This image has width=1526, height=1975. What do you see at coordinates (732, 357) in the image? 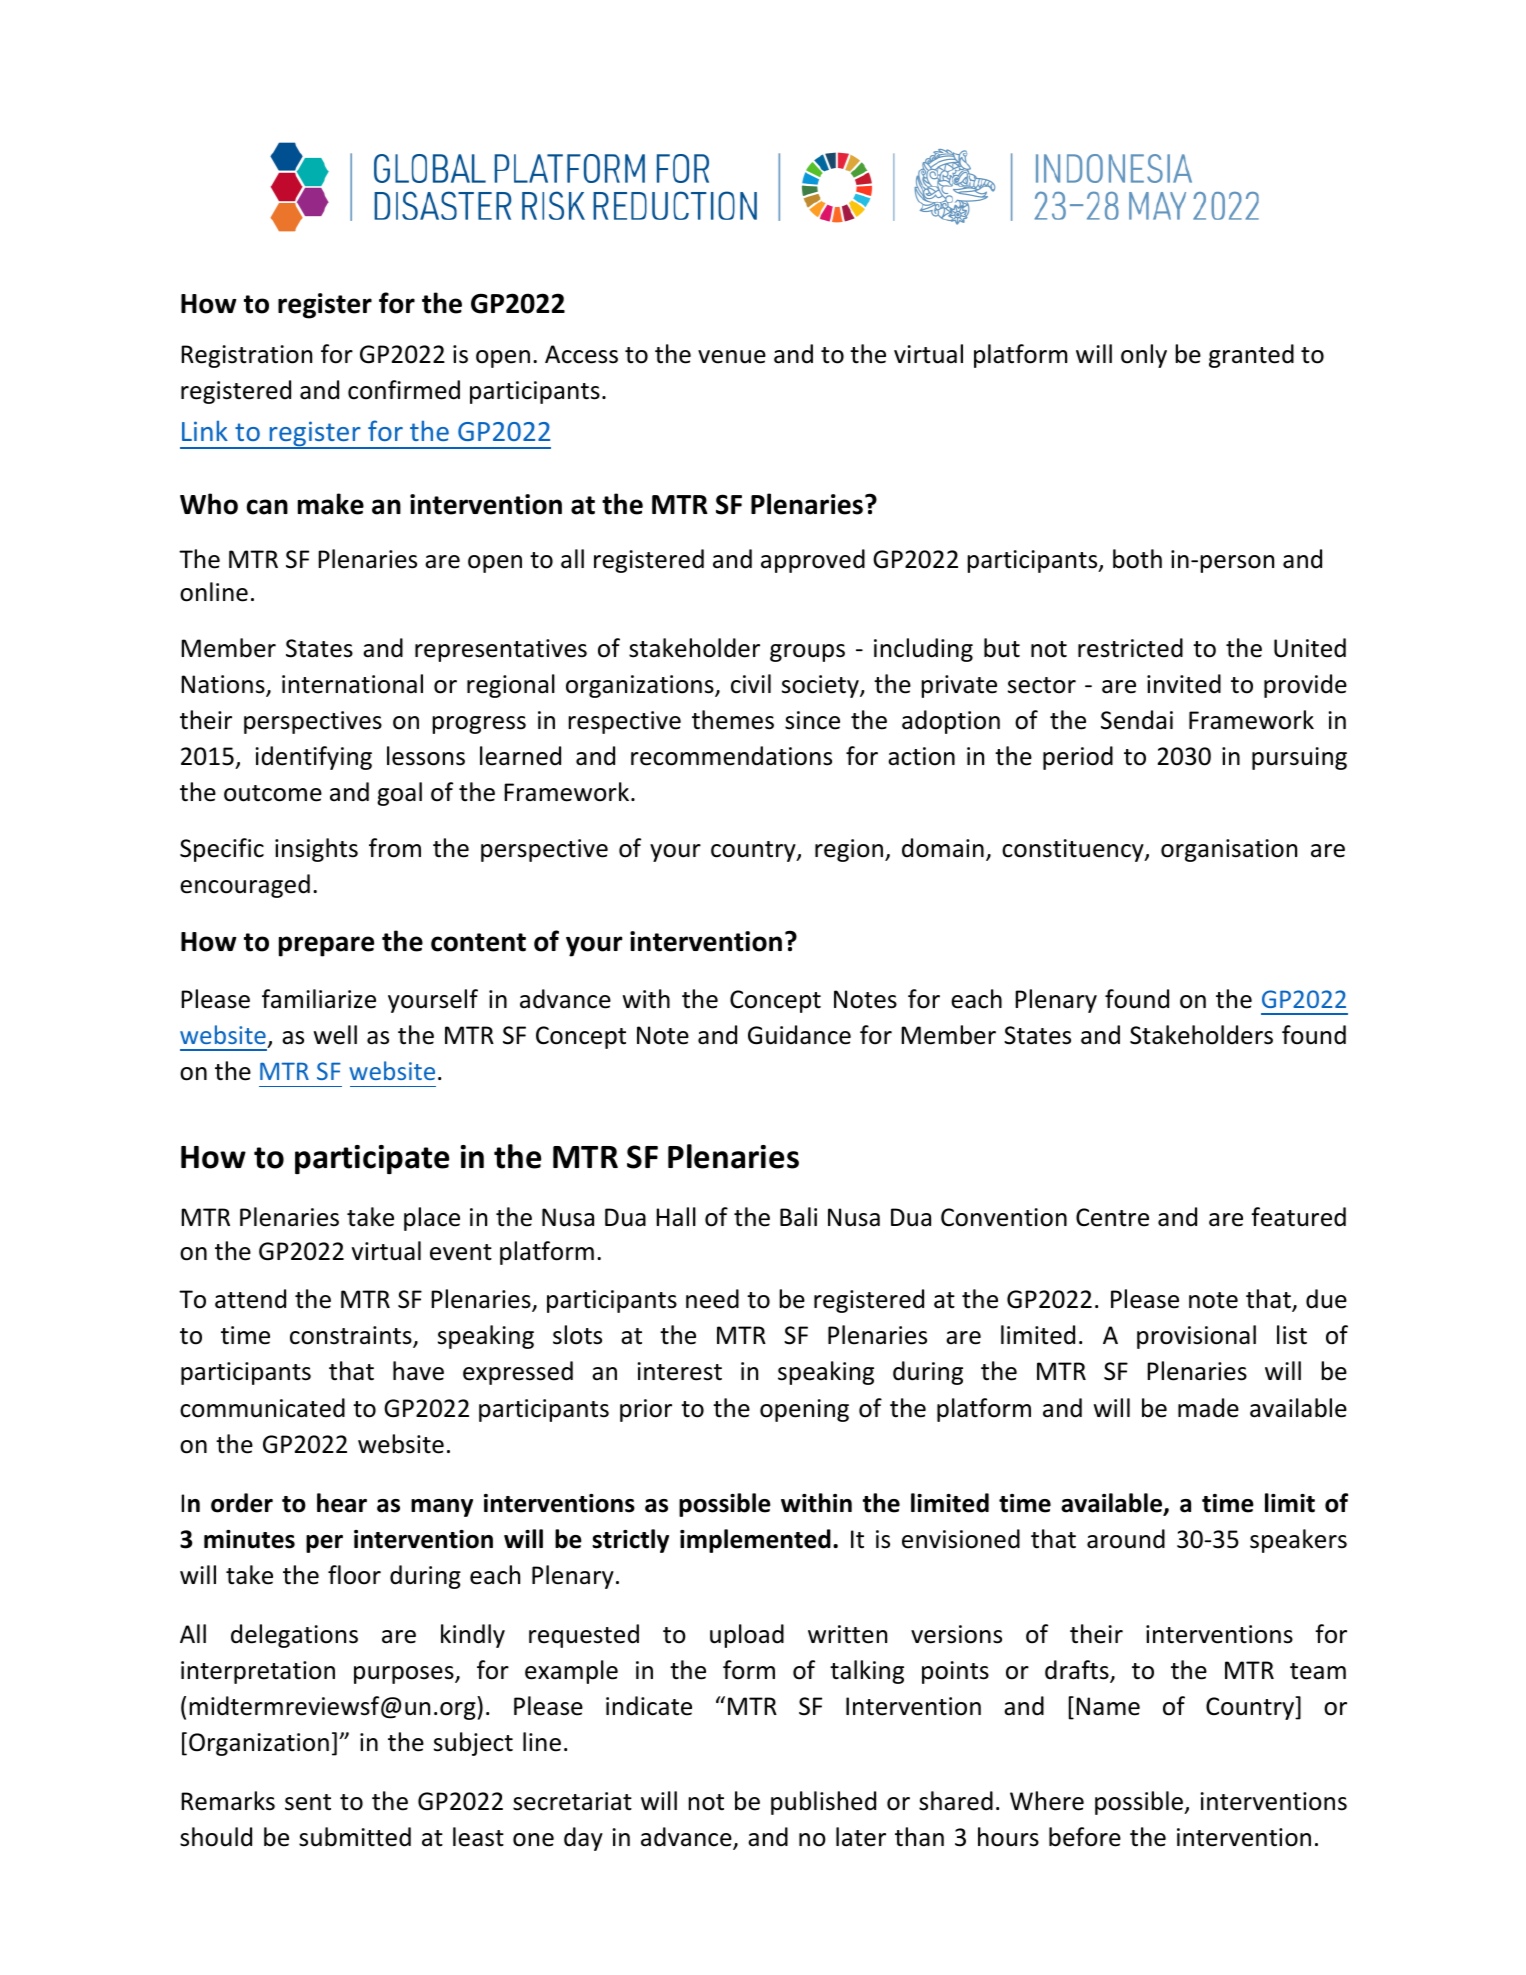
I see `venue` at bounding box center [732, 357].
